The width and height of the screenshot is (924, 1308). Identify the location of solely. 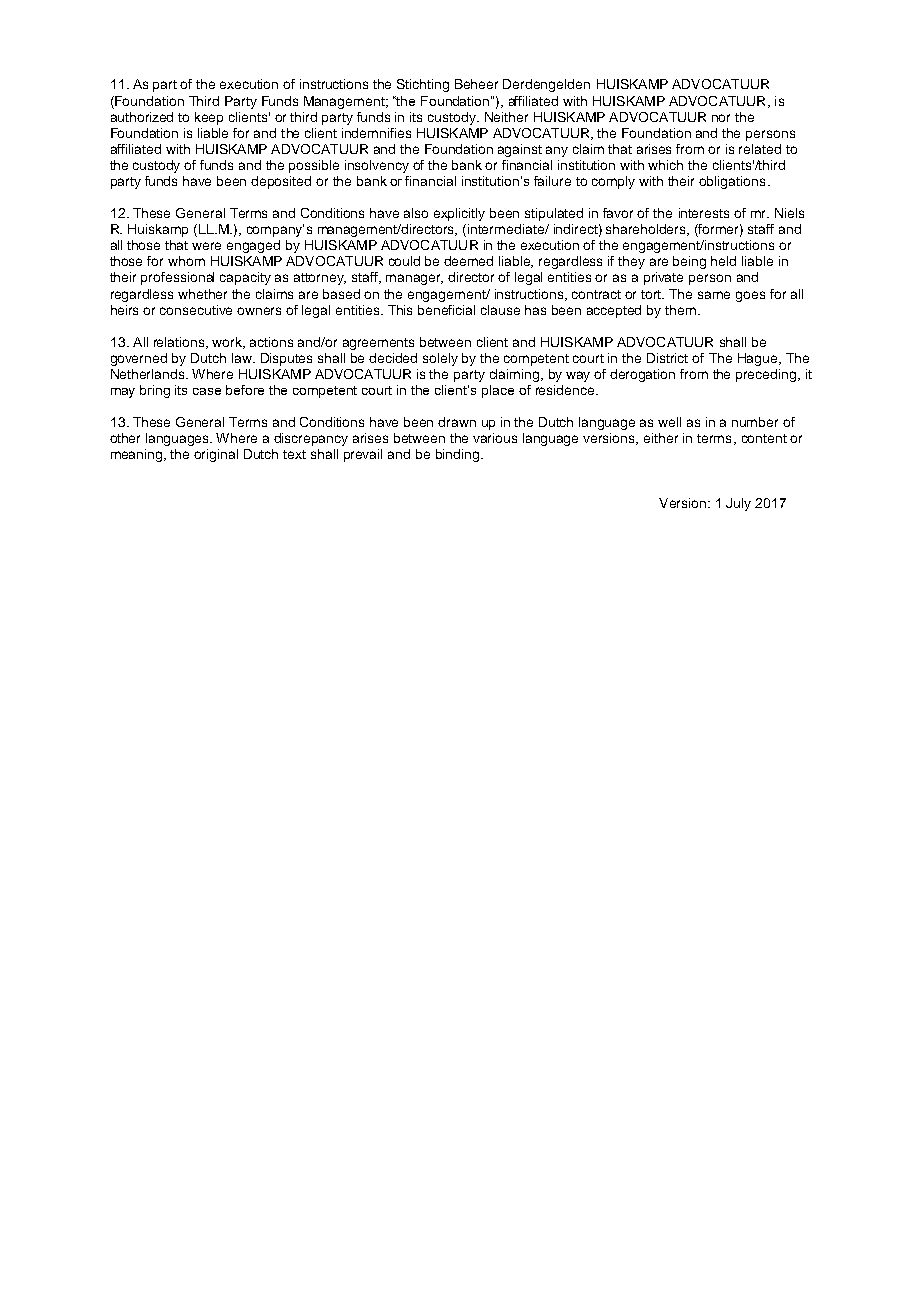
(440, 359).
